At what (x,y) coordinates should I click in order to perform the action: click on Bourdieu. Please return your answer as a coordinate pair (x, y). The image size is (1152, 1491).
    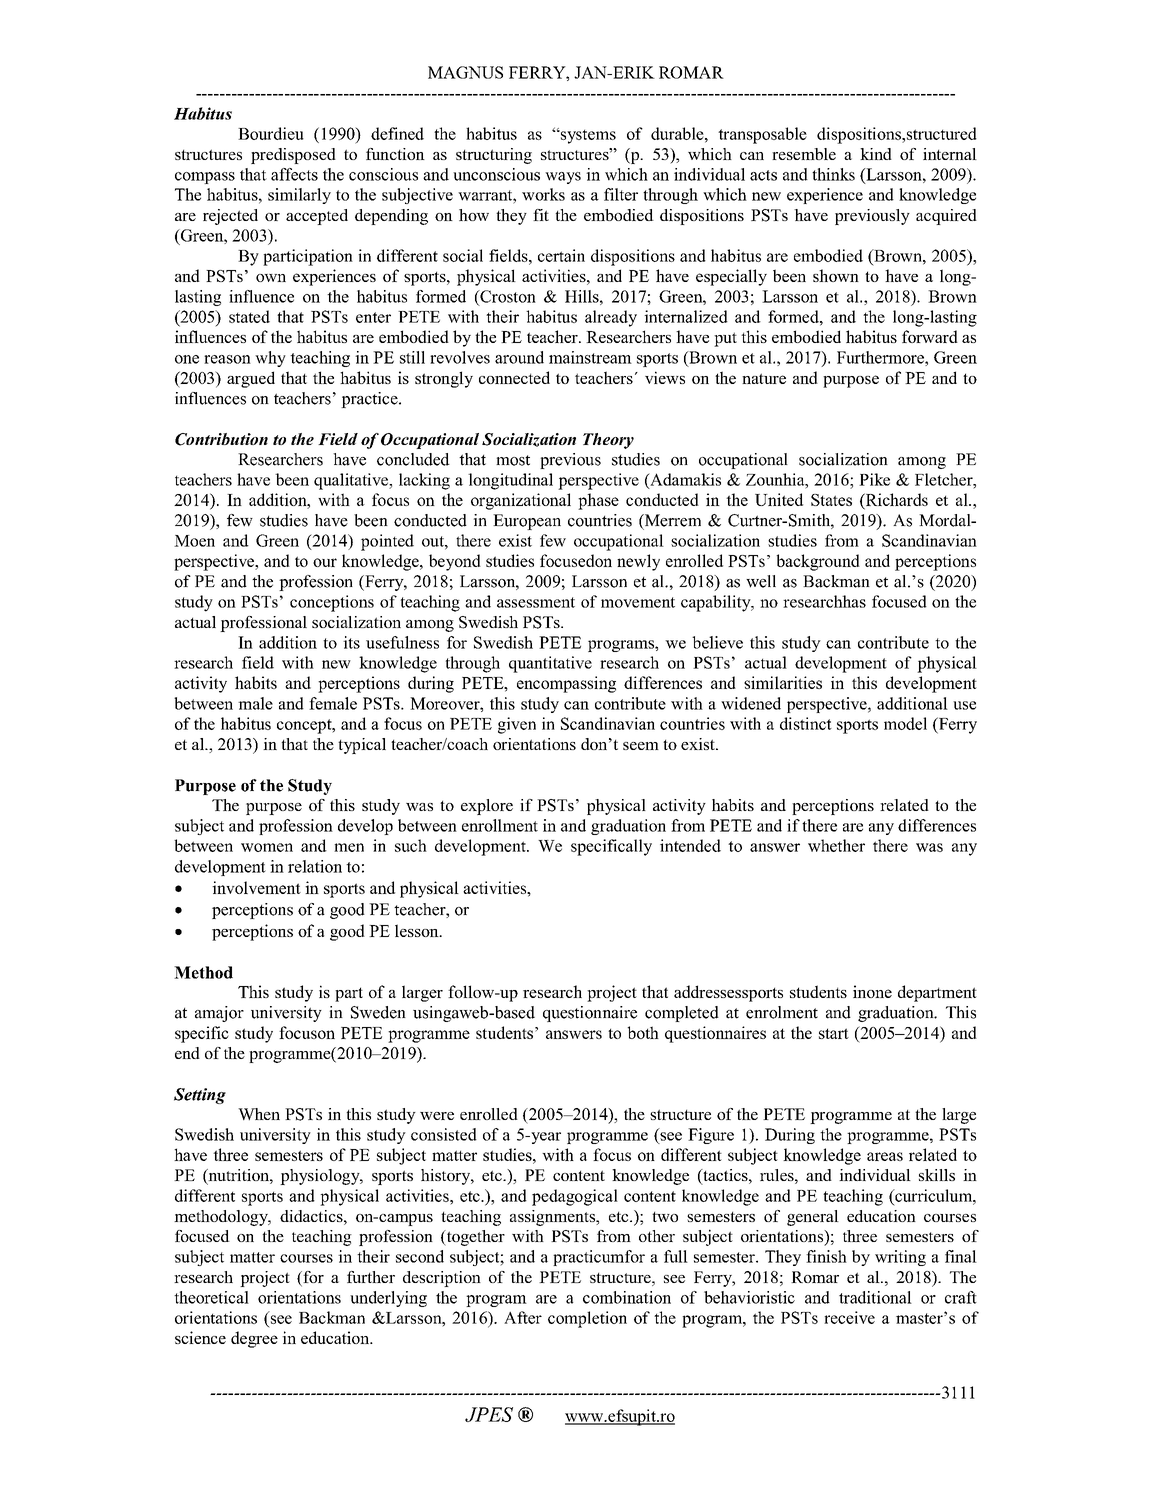
    Looking at the image, I should click on (271, 133).
